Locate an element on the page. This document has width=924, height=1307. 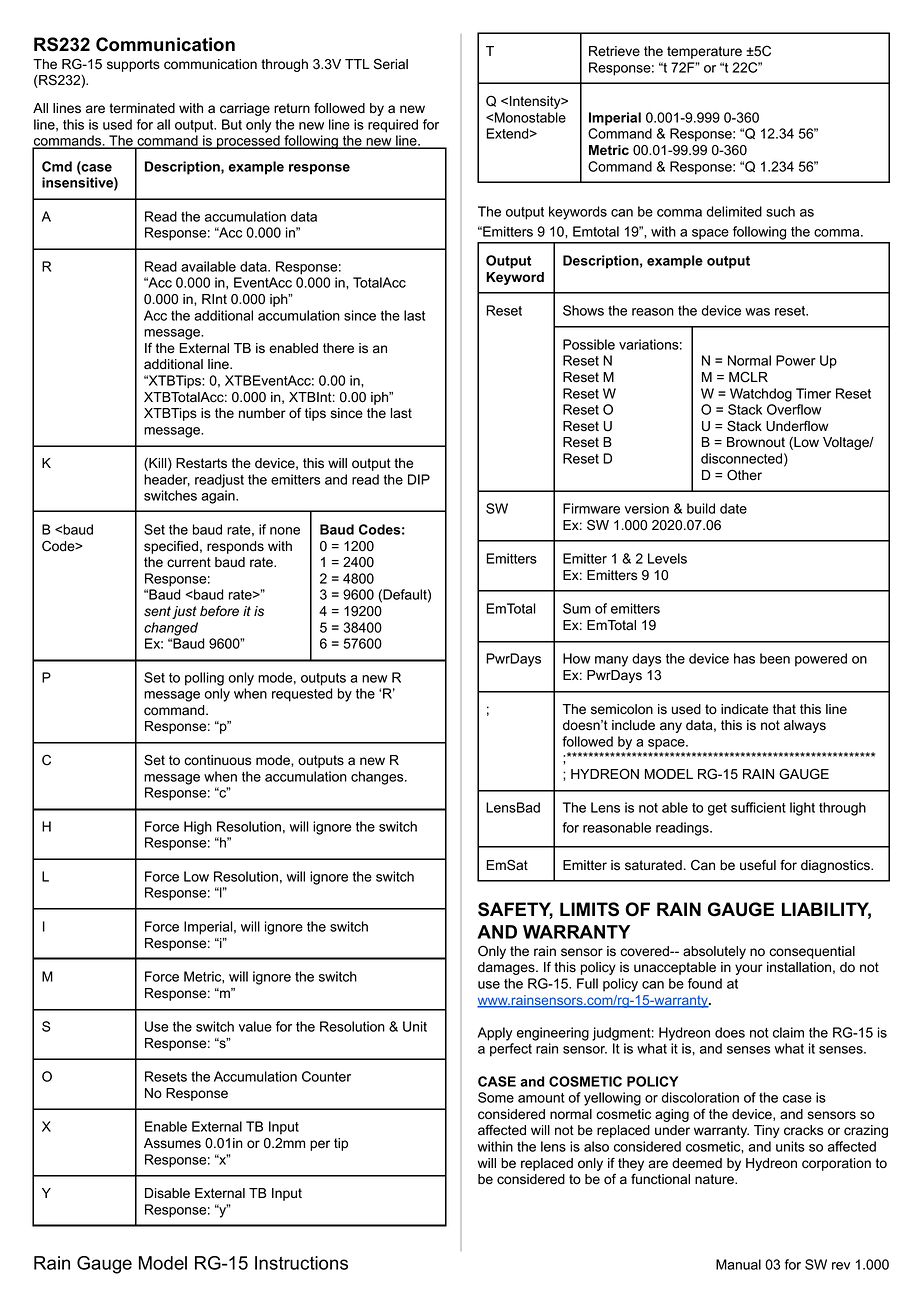
your is located at coordinates (749, 969).
